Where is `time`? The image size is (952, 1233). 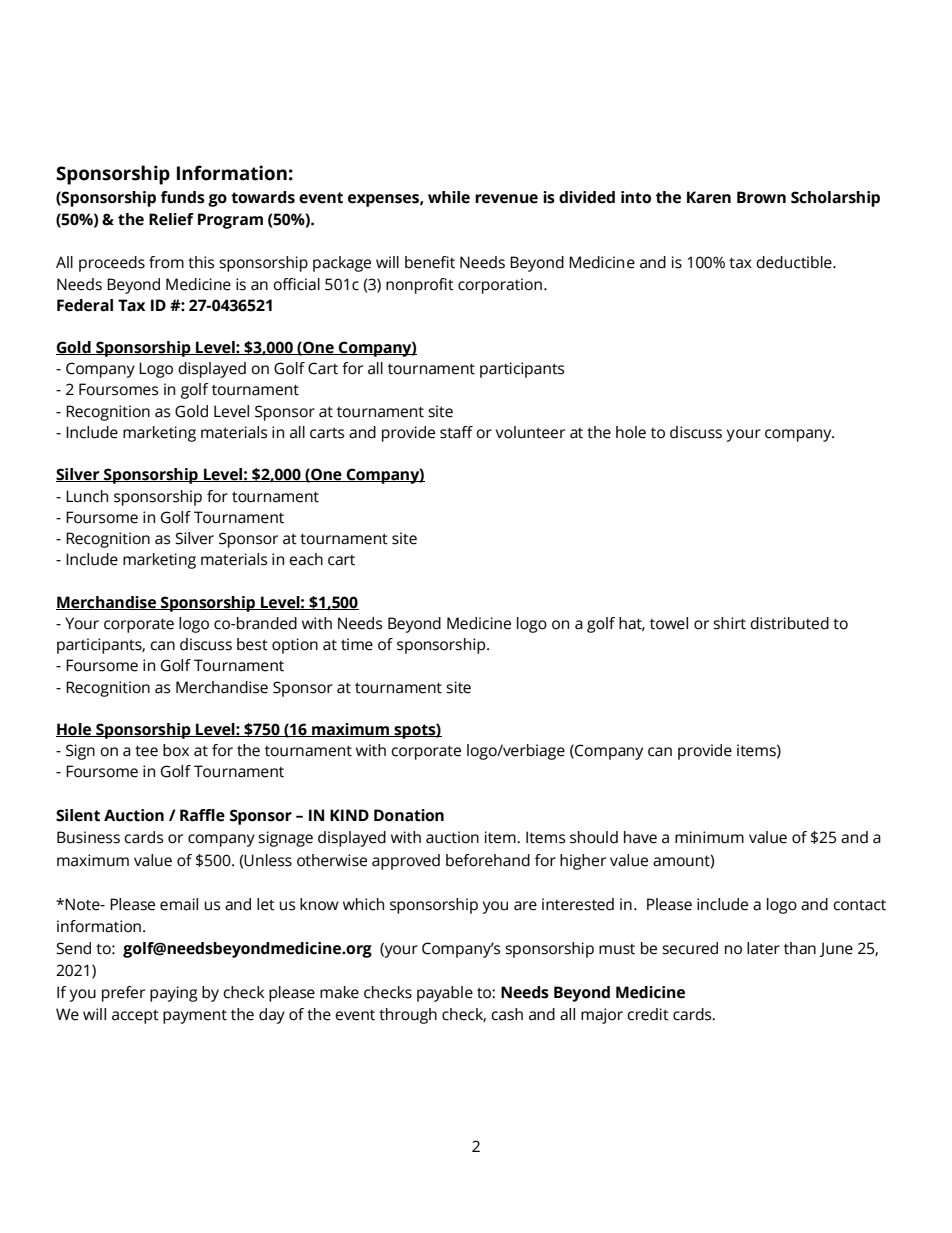 time is located at coordinates (357, 644).
